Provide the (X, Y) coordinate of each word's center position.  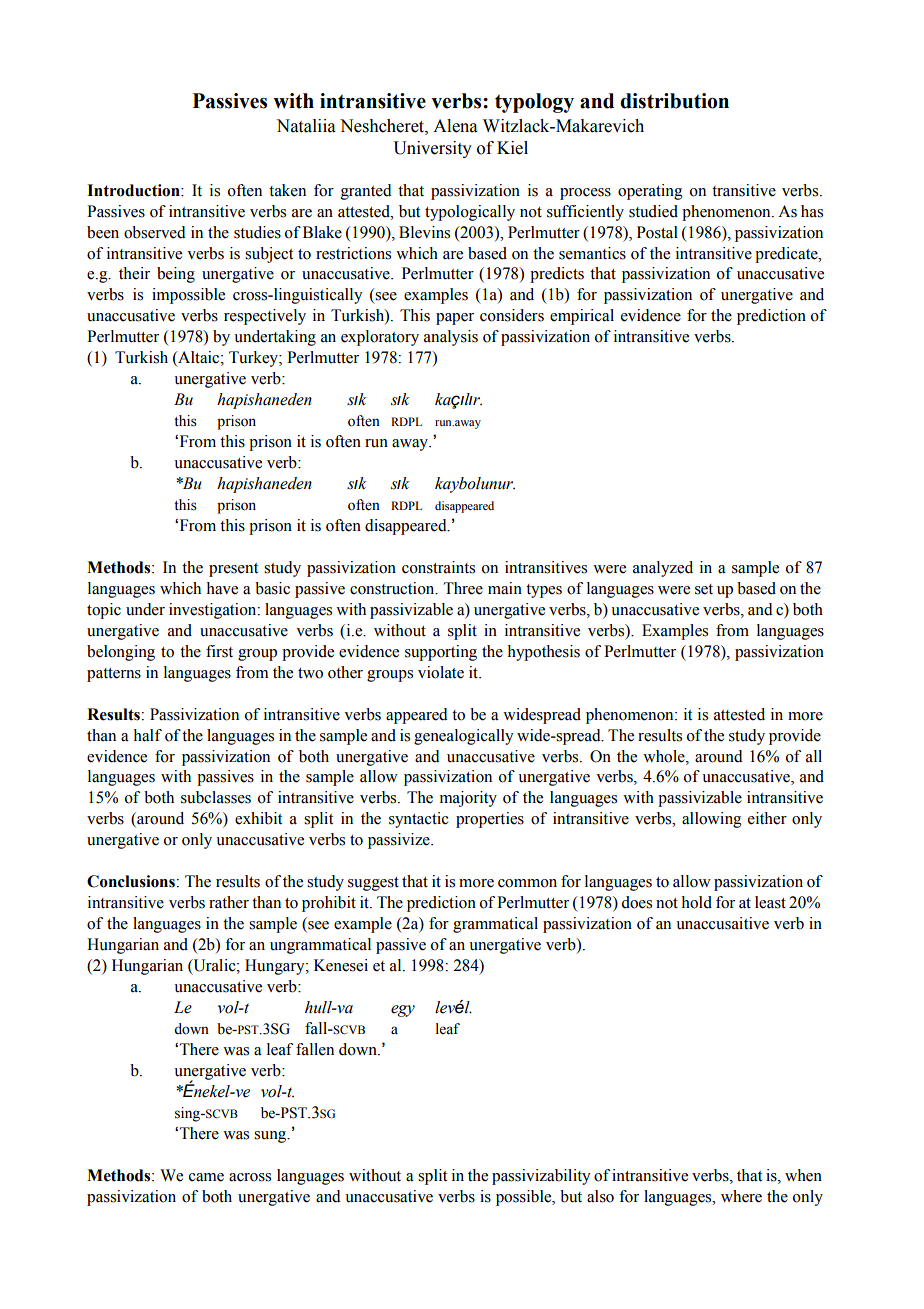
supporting (441, 653)
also (600, 1196)
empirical (582, 317)
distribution (674, 101)
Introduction (134, 190)
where (741, 1196)
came (206, 1177)
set (704, 589)
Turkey (254, 359)
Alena (455, 126)
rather (229, 902)
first (219, 651)
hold (697, 902)
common (527, 883)
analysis (451, 338)
